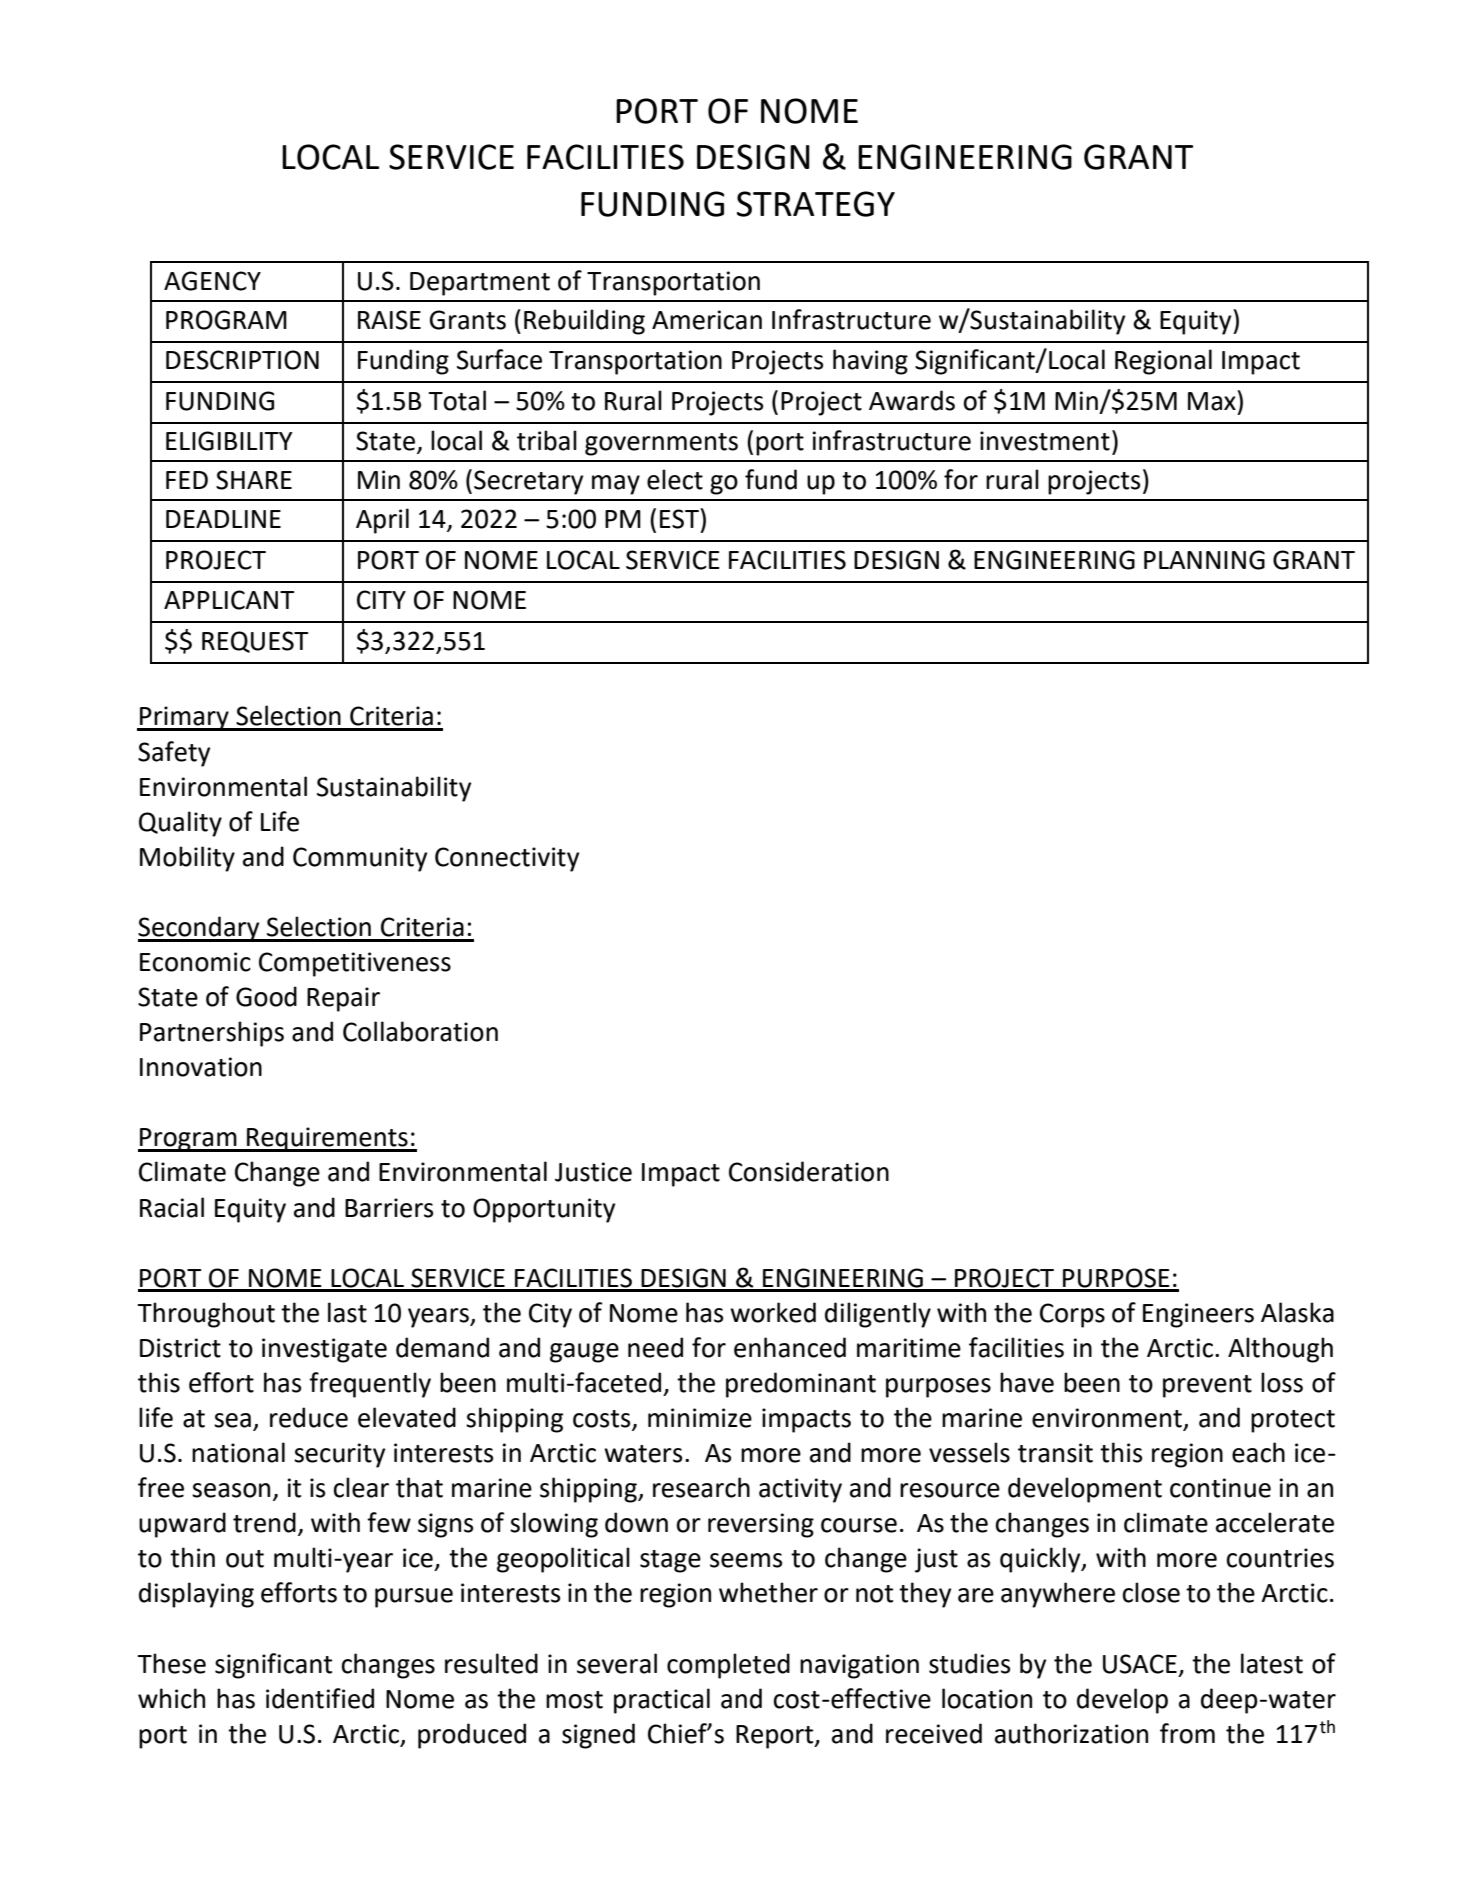 The height and width of the screenshot is (1896, 1465). Describe the element at coordinates (1213, 400) in the screenshot. I see `Max` at that location.
